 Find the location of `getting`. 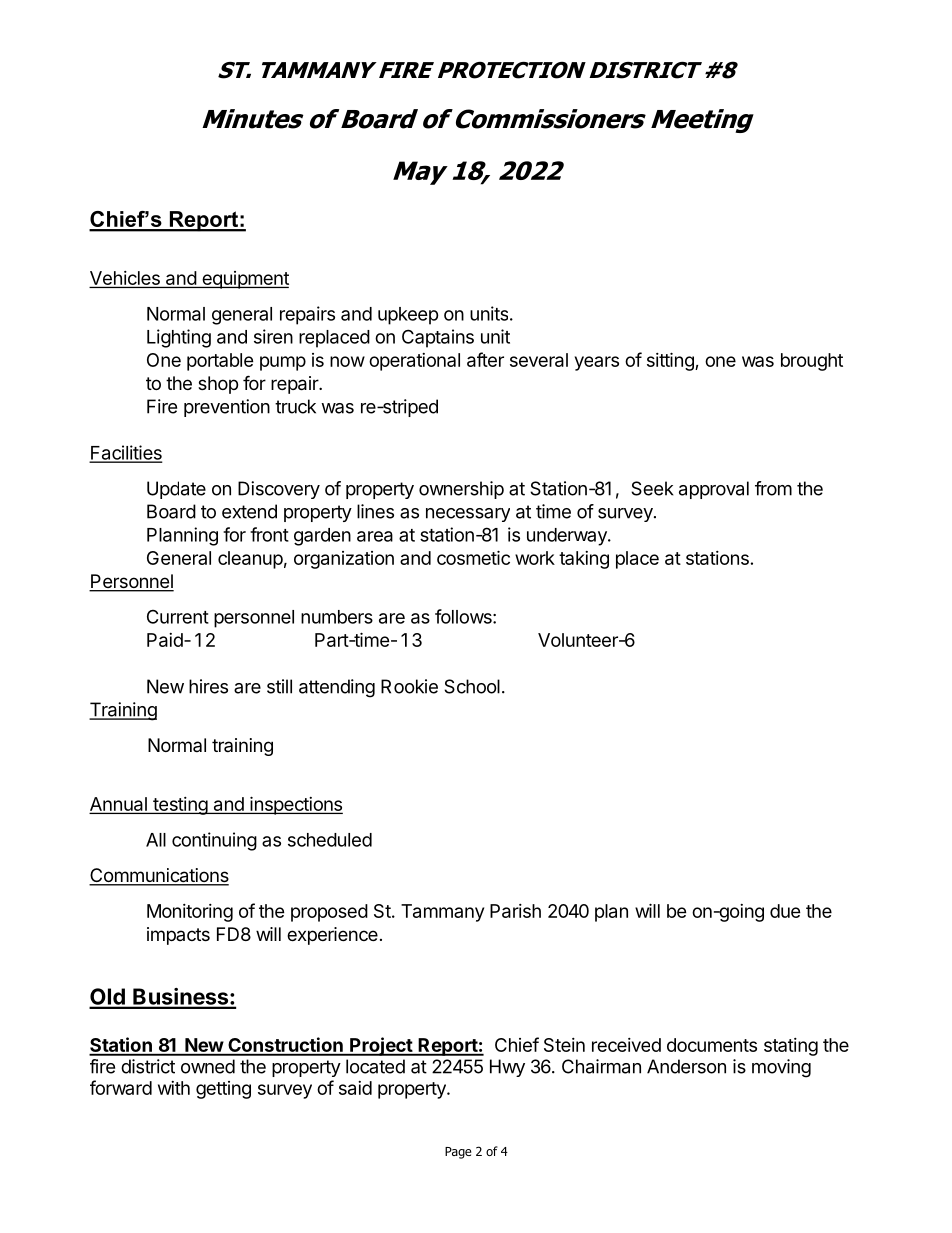

getting is located at coordinates (223, 1090).
